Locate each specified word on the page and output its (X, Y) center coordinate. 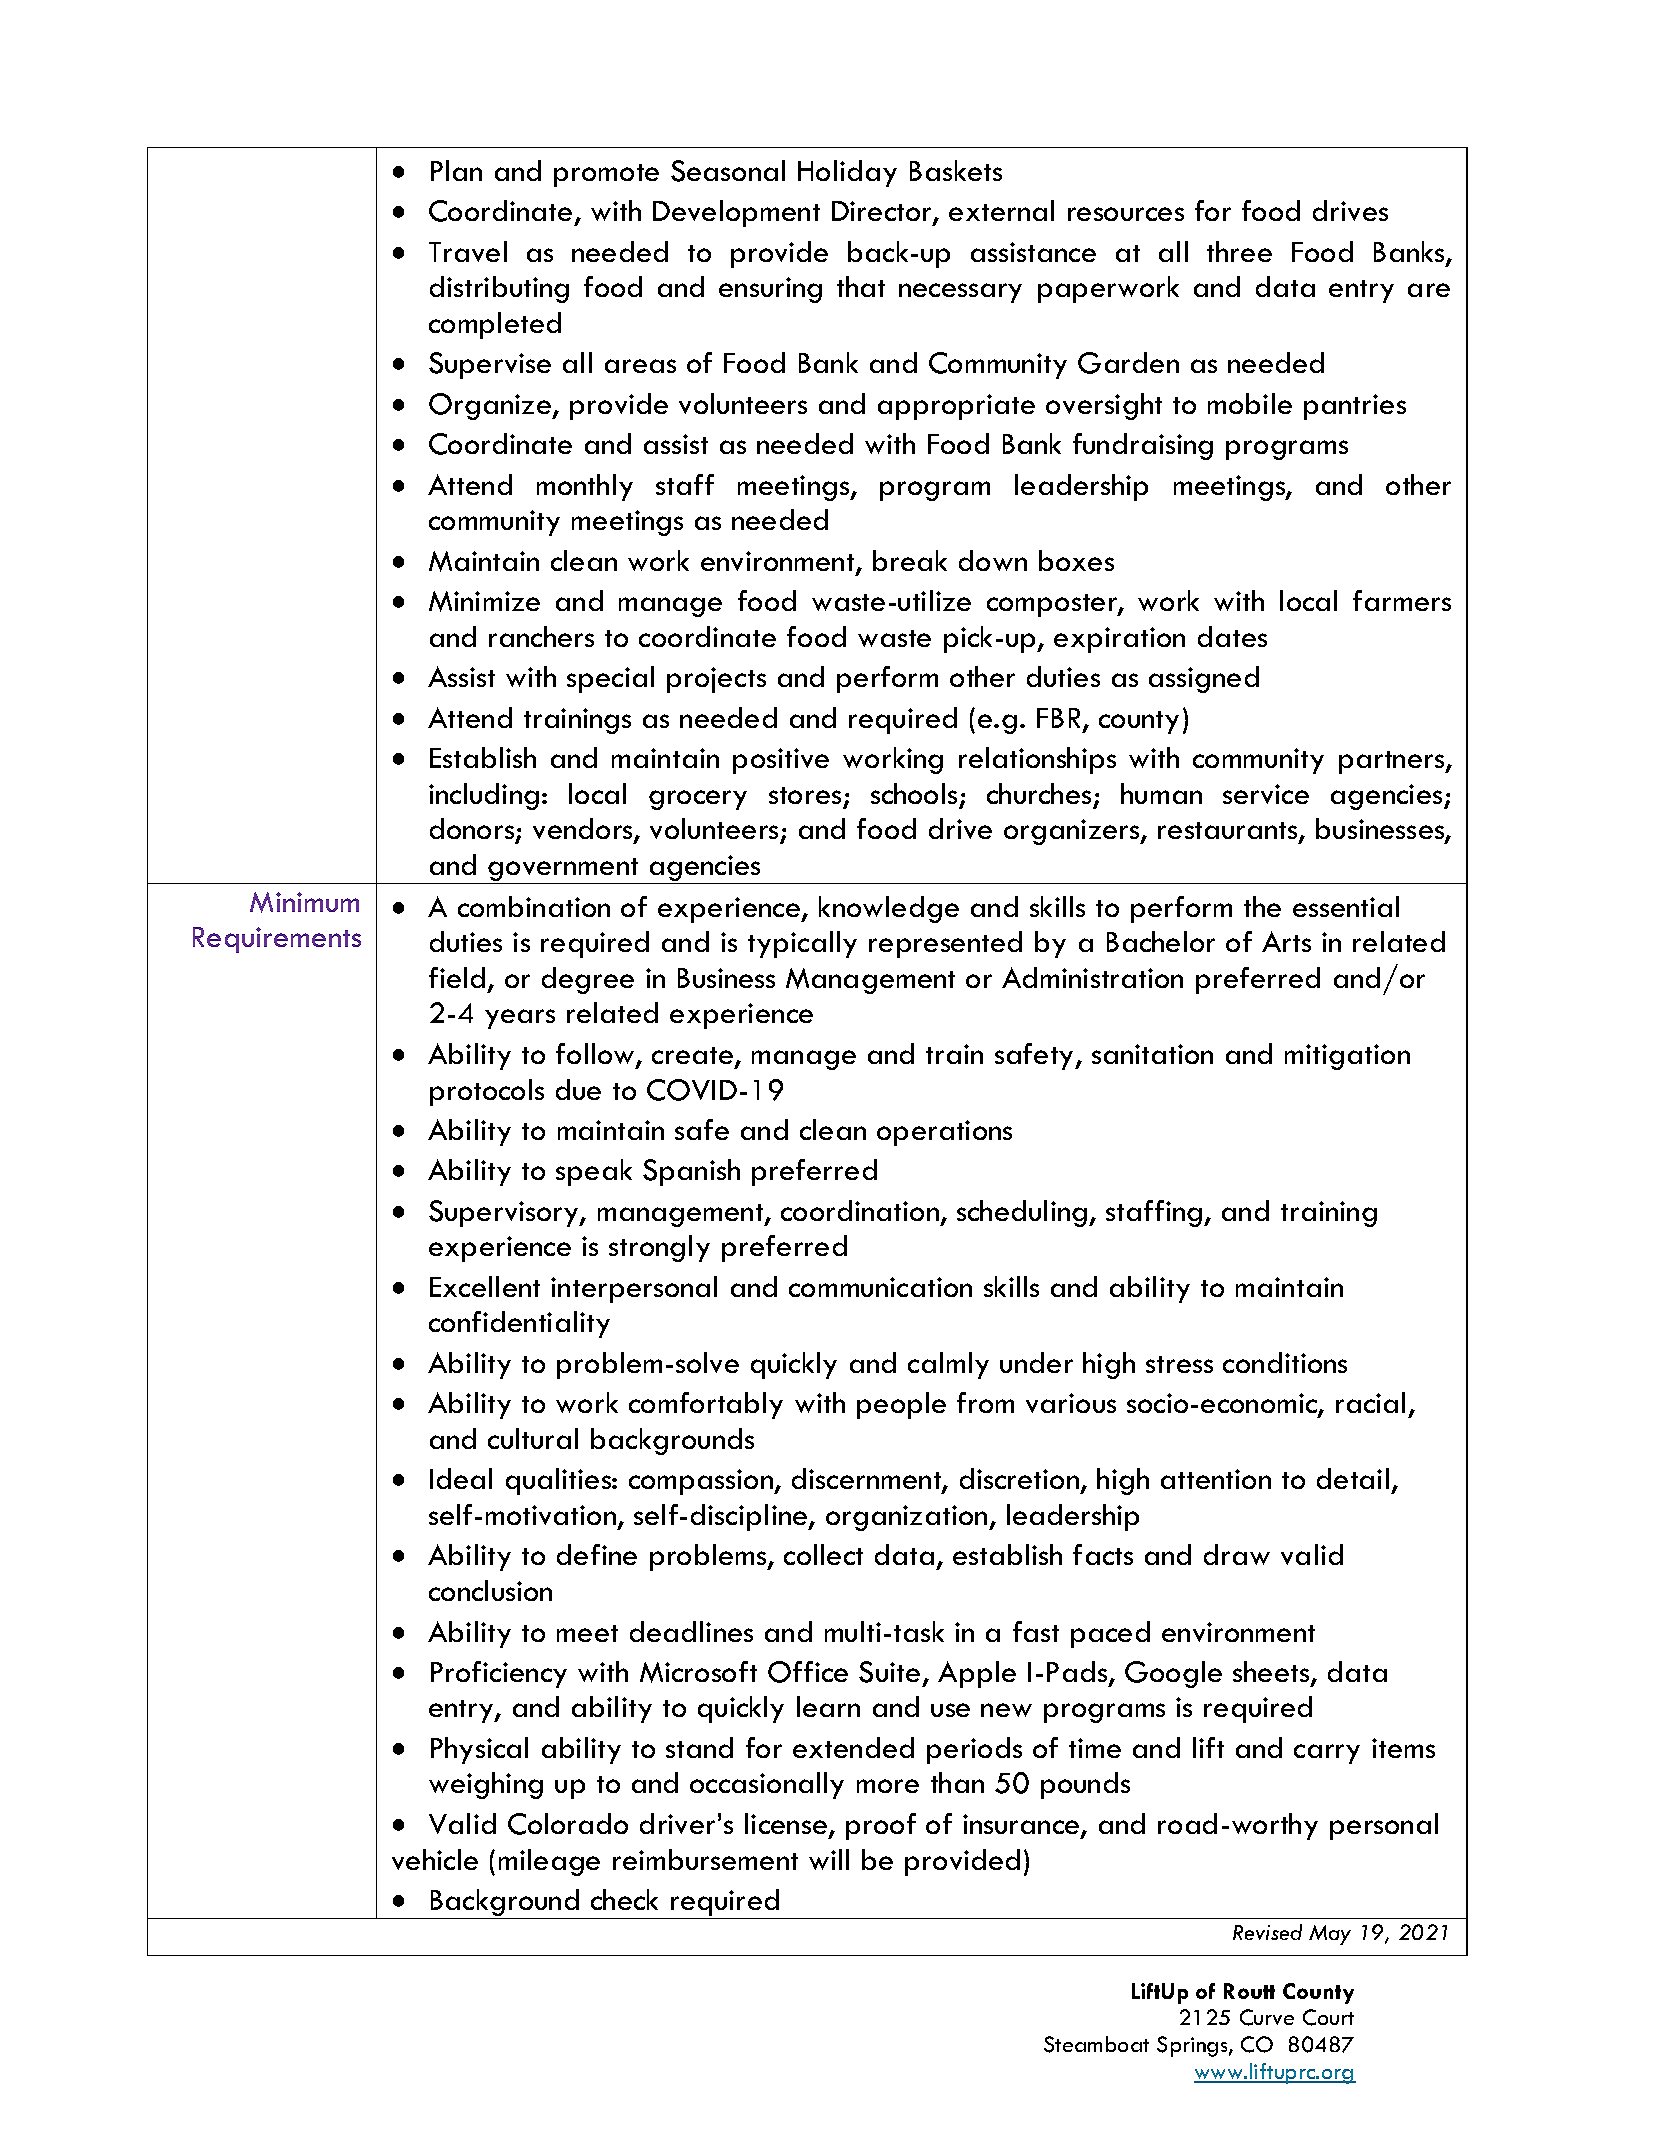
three (1239, 251)
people (901, 1405)
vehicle (435, 1859)
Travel (468, 251)
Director (883, 213)
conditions (1285, 1362)
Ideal (461, 1478)
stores (805, 795)
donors (473, 830)
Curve (1267, 2017)
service (1266, 794)
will (829, 1859)
